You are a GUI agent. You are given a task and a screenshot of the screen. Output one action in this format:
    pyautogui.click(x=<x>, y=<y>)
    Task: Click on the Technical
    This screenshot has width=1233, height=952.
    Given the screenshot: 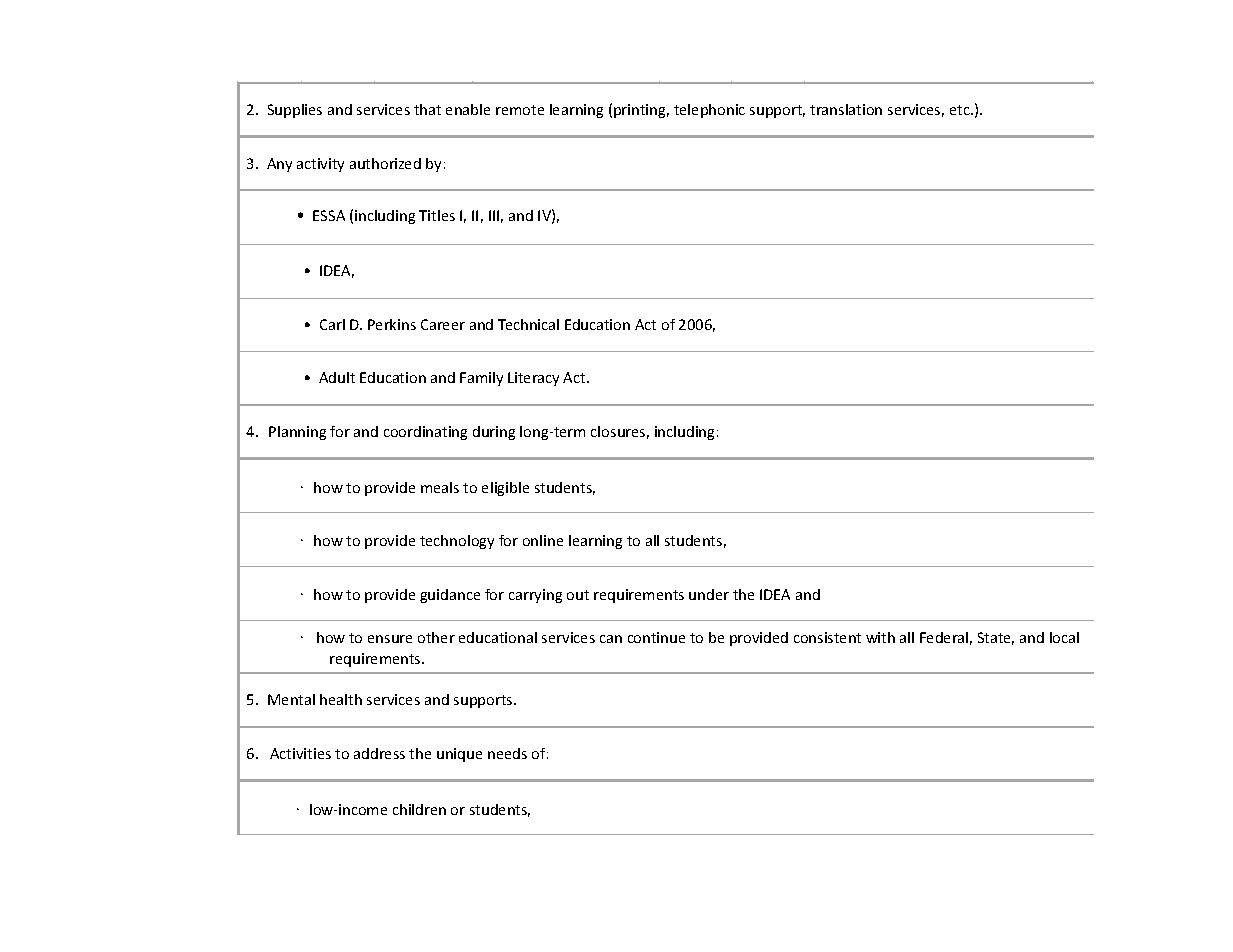 What is the action you would take?
    pyautogui.click(x=528, y=324)
